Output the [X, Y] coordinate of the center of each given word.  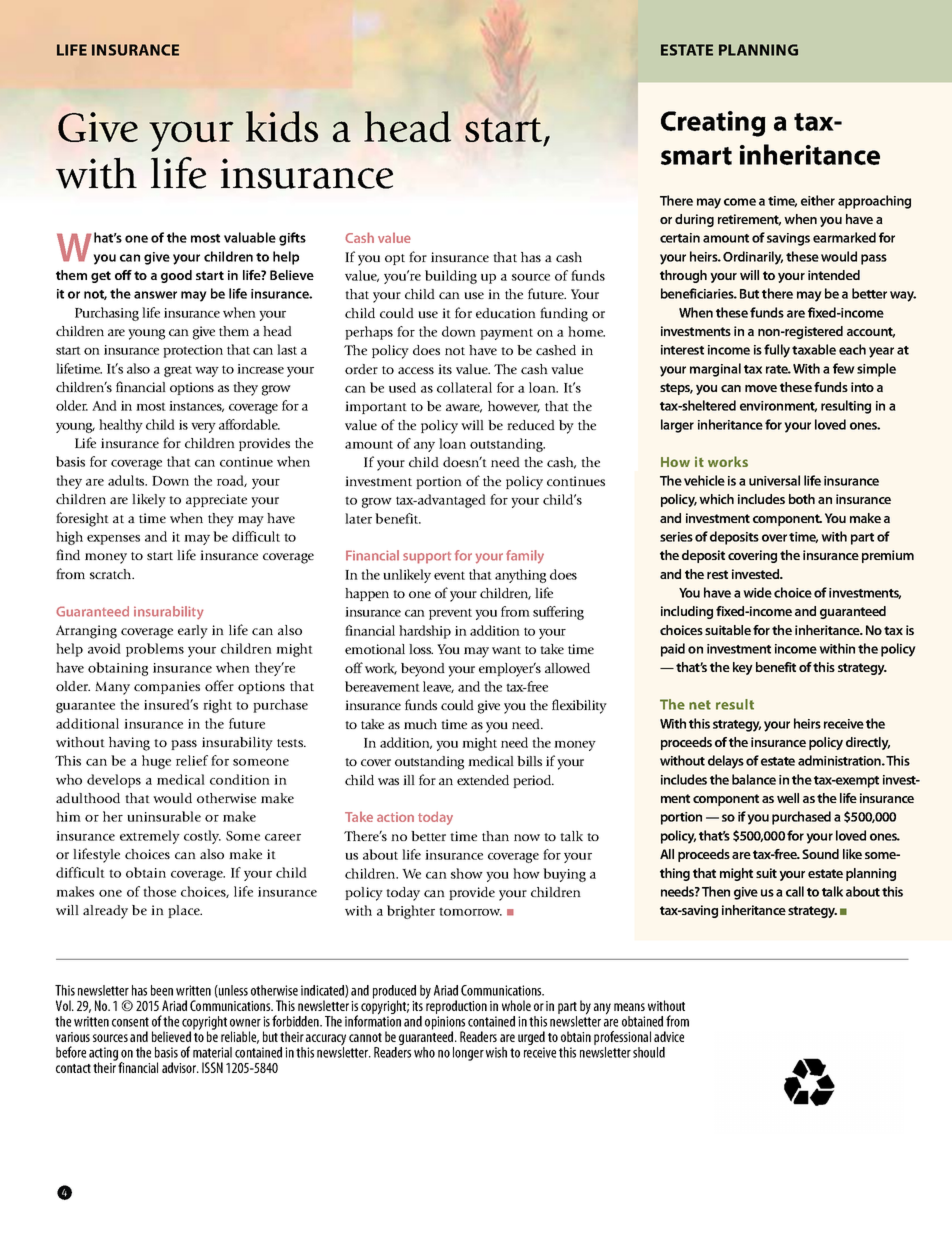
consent [130, 1022]
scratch [112, 574]
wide [757, 592]
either [818, 200]
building [451, 277]
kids [282, 126]
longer [468, 1054]
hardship [425, 632]
